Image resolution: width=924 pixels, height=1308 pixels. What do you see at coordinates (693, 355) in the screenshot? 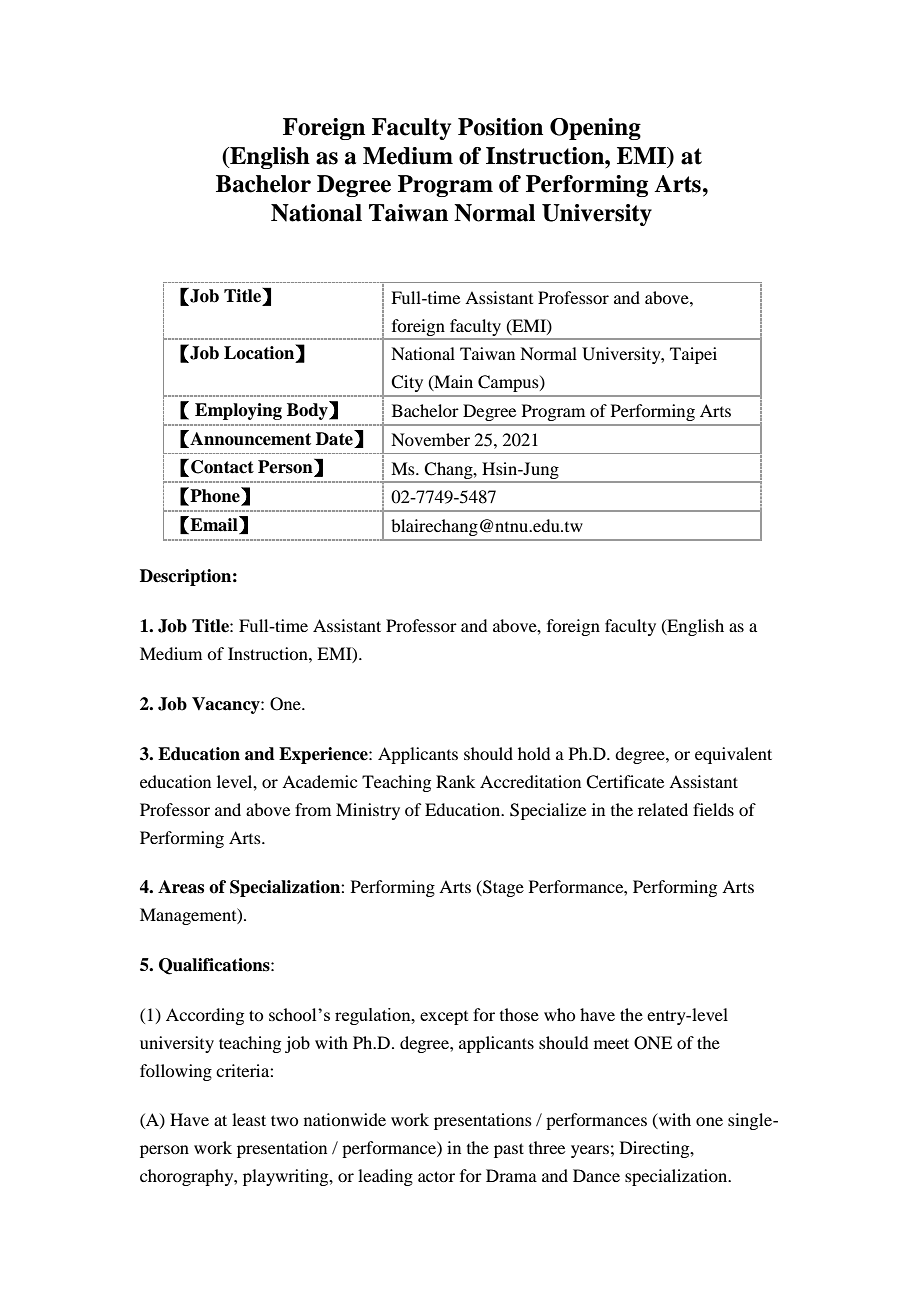
I see `Taipei` at bounding box center [693, 355].
